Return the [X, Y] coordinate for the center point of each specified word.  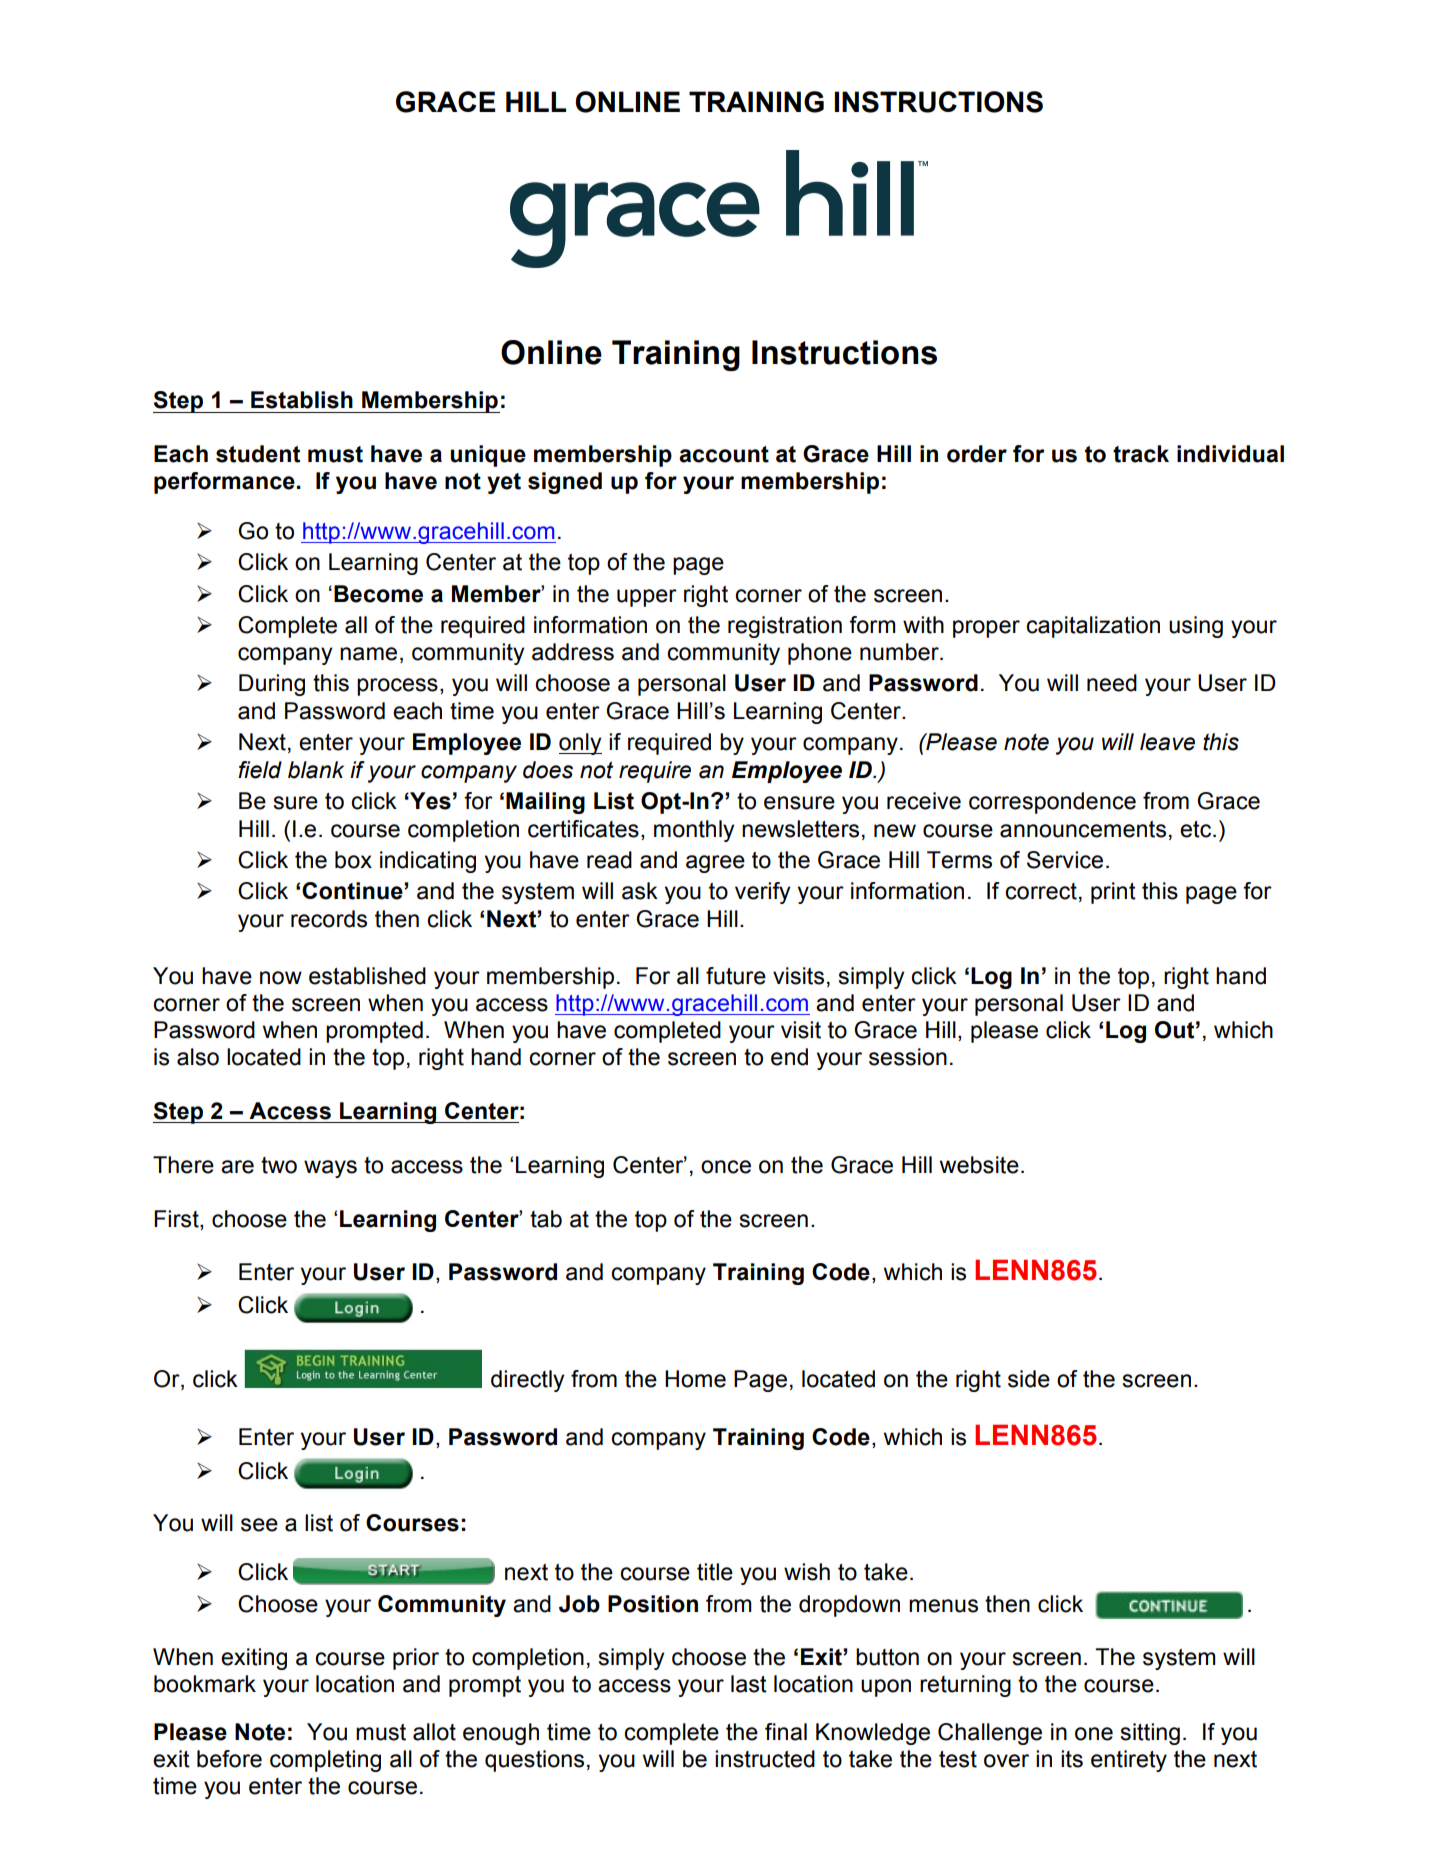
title [715, 1572]
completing [325, 1761]
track [1141, 454]
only [580, 744]
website [979, 1165]
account [724, 454]
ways [330, 1169]
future [736, 976]
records [329, 919]
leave [1167, 742]
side [1029, 1379]
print [1113, 893]
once [726, 1167]
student [258, 454]
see [259, 1525]
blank [316, 770]
